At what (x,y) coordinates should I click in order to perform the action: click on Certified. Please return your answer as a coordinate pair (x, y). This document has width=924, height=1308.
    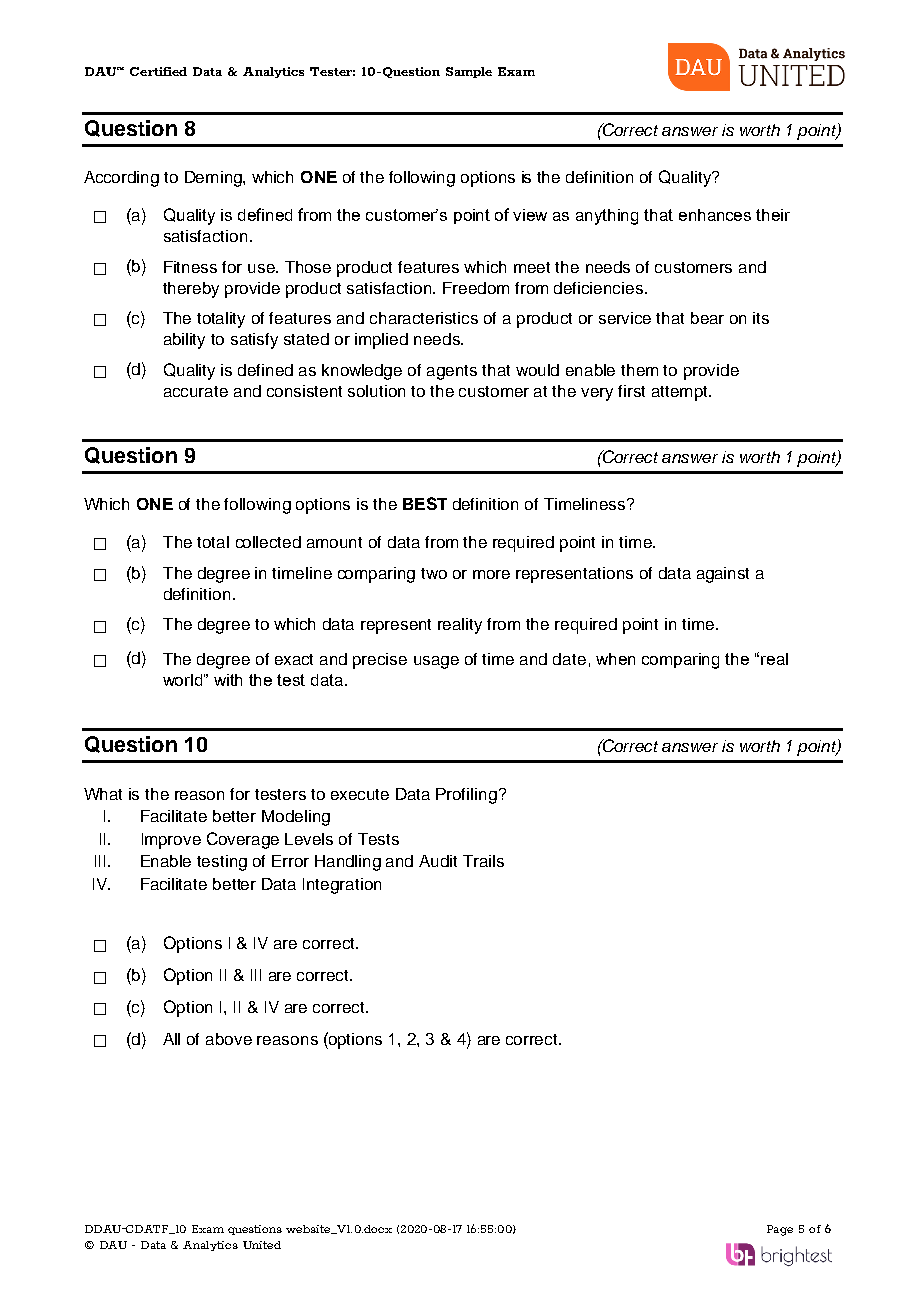
    Looking at the image, I should click on (158, 71).
